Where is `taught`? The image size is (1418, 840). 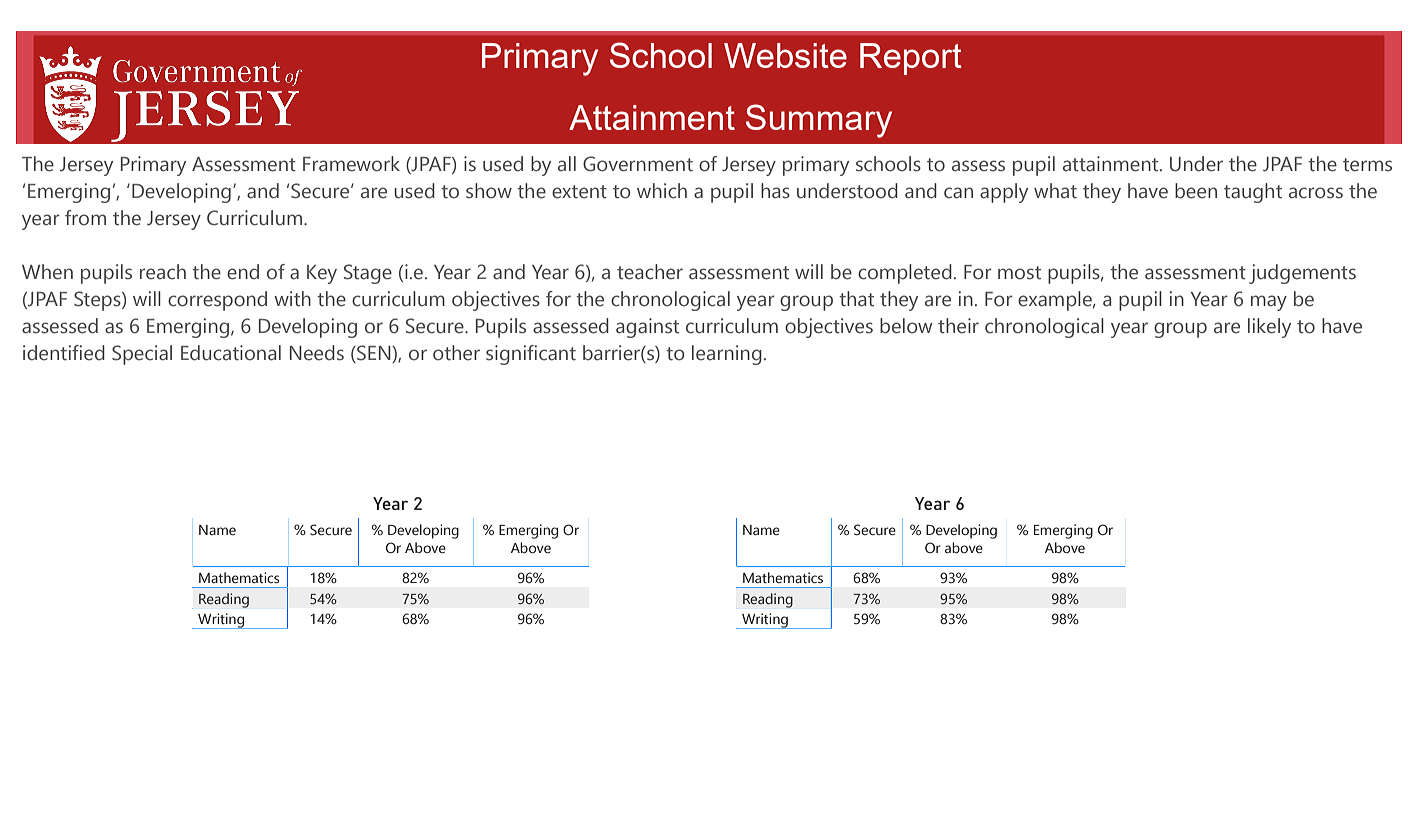 taught is located at coordinates (1253, 193).
